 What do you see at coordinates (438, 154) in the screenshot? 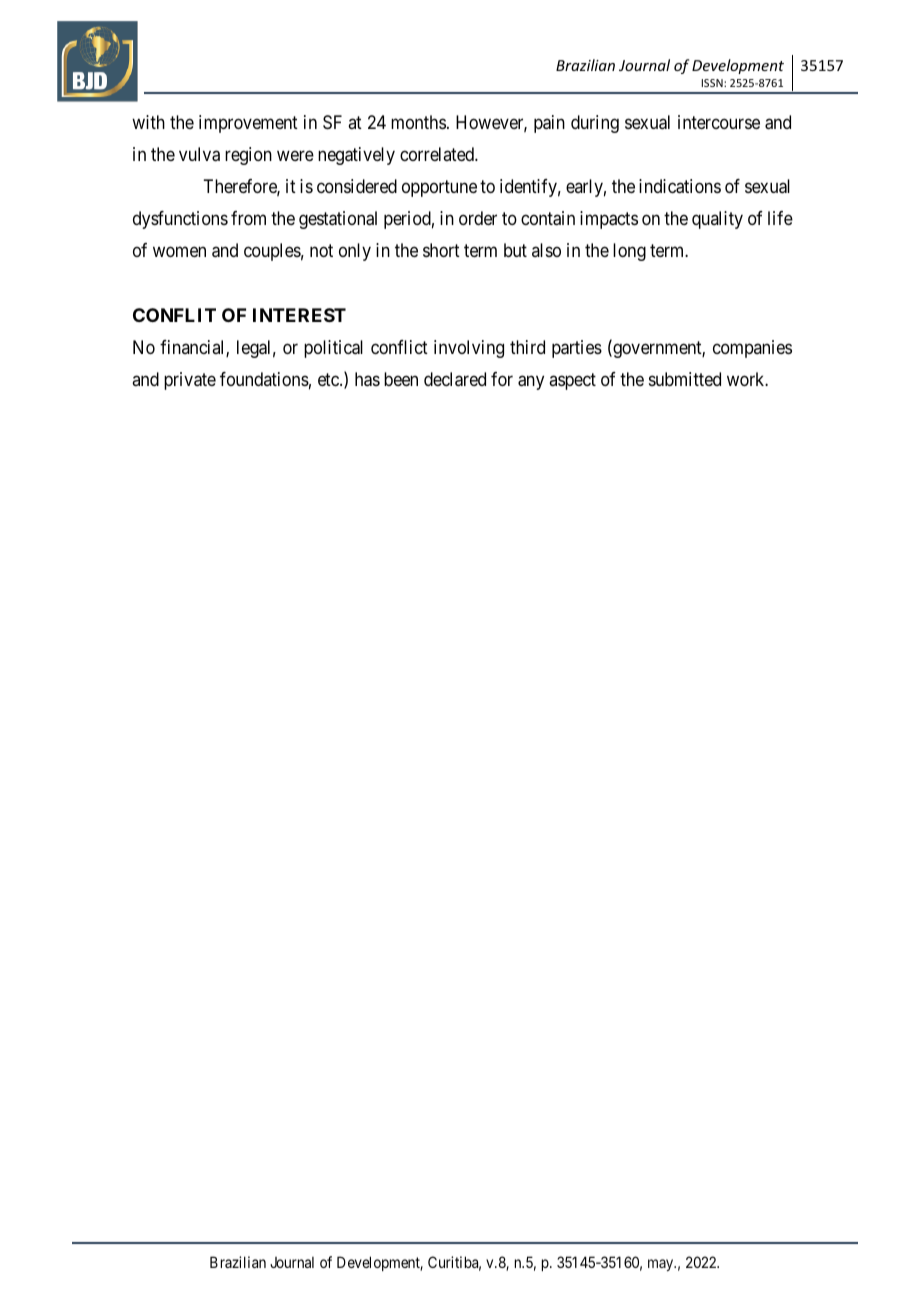
I see `correlated` at bounding box center [438, 154].
